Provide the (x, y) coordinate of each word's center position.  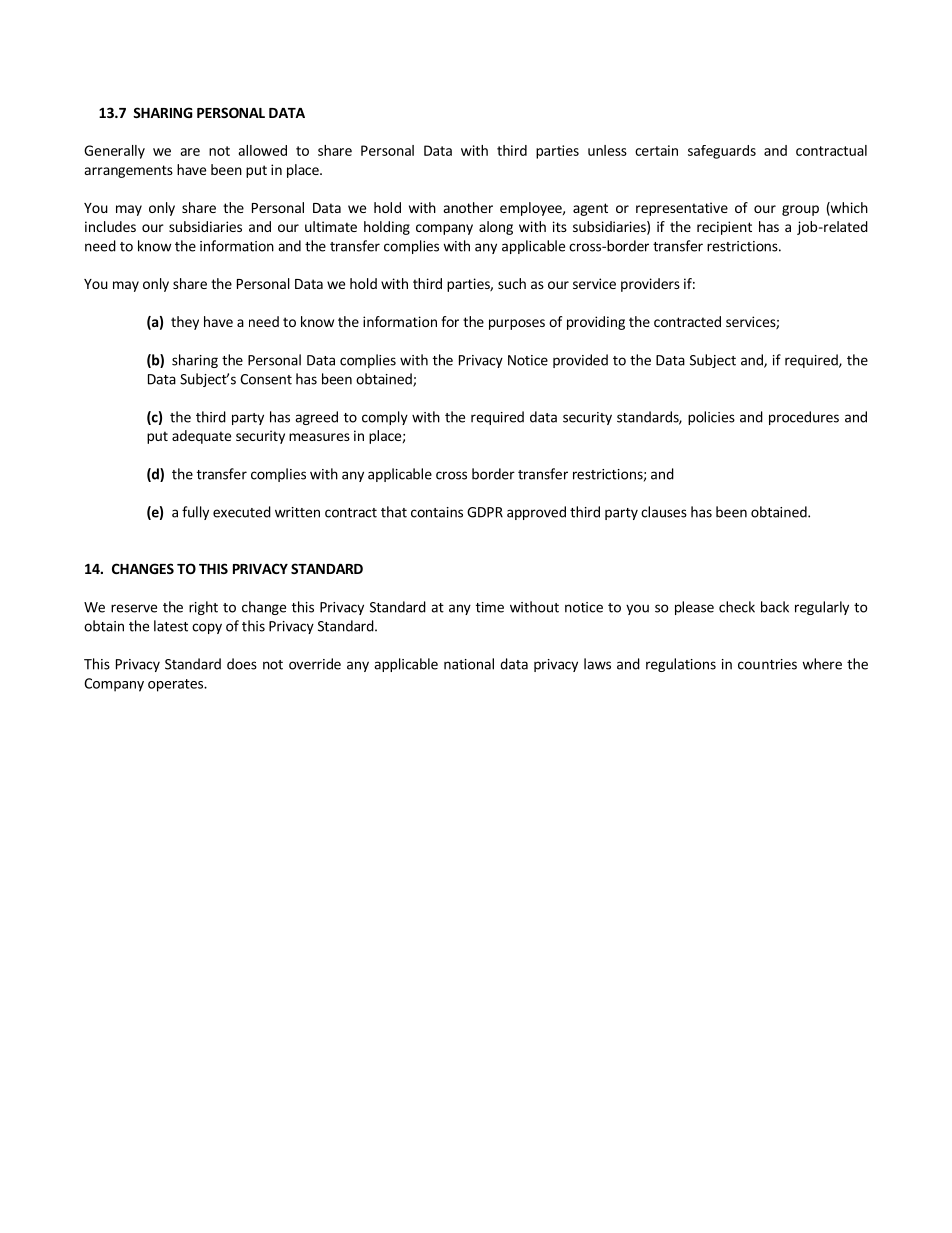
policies (711, 418)
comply (385, 418)
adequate (201, 437)
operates (176, 685)
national (469, 664)
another (468, 207)
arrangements (129, 171)
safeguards (722, 152)
